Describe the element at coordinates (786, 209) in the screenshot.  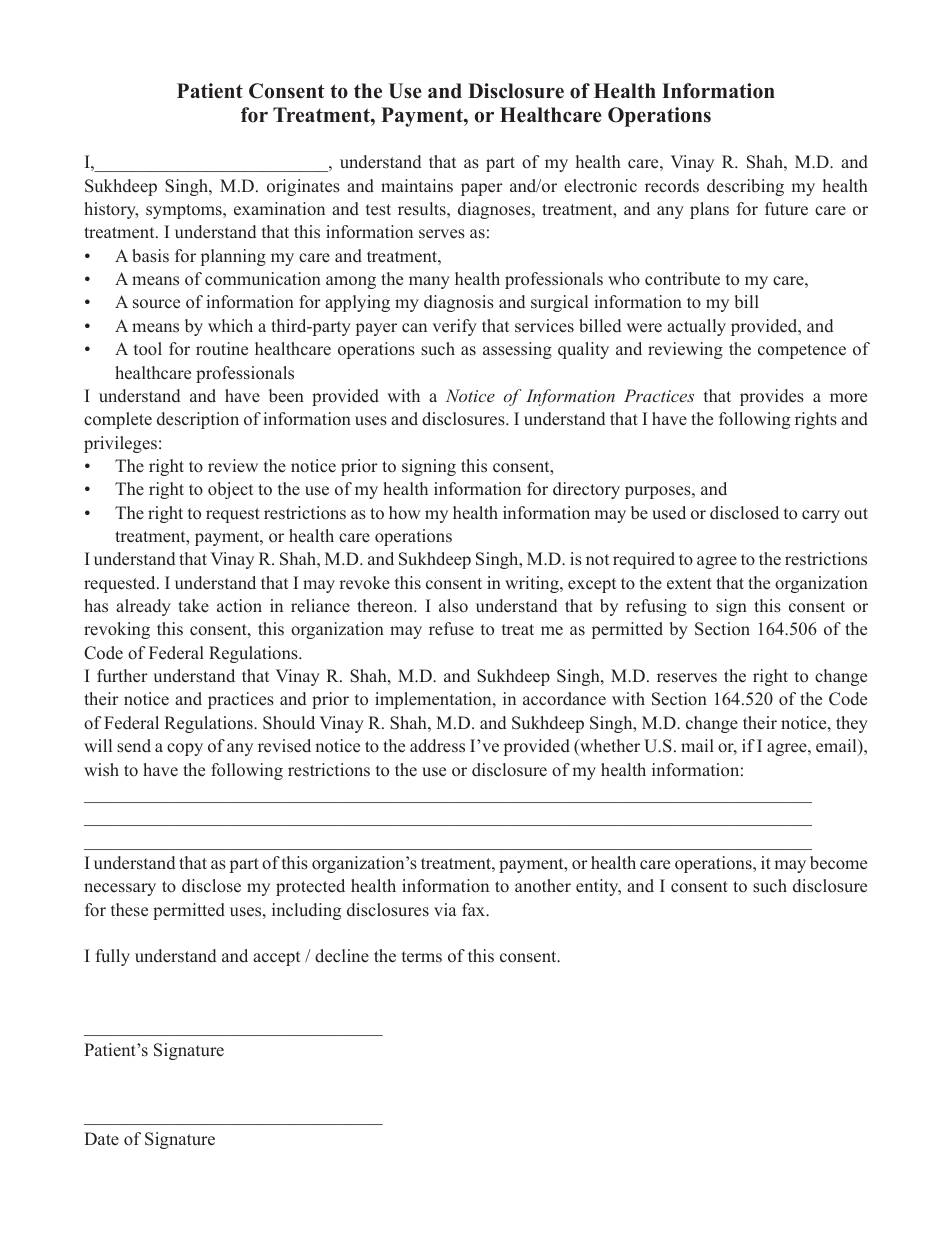
I see `future` at that location.
